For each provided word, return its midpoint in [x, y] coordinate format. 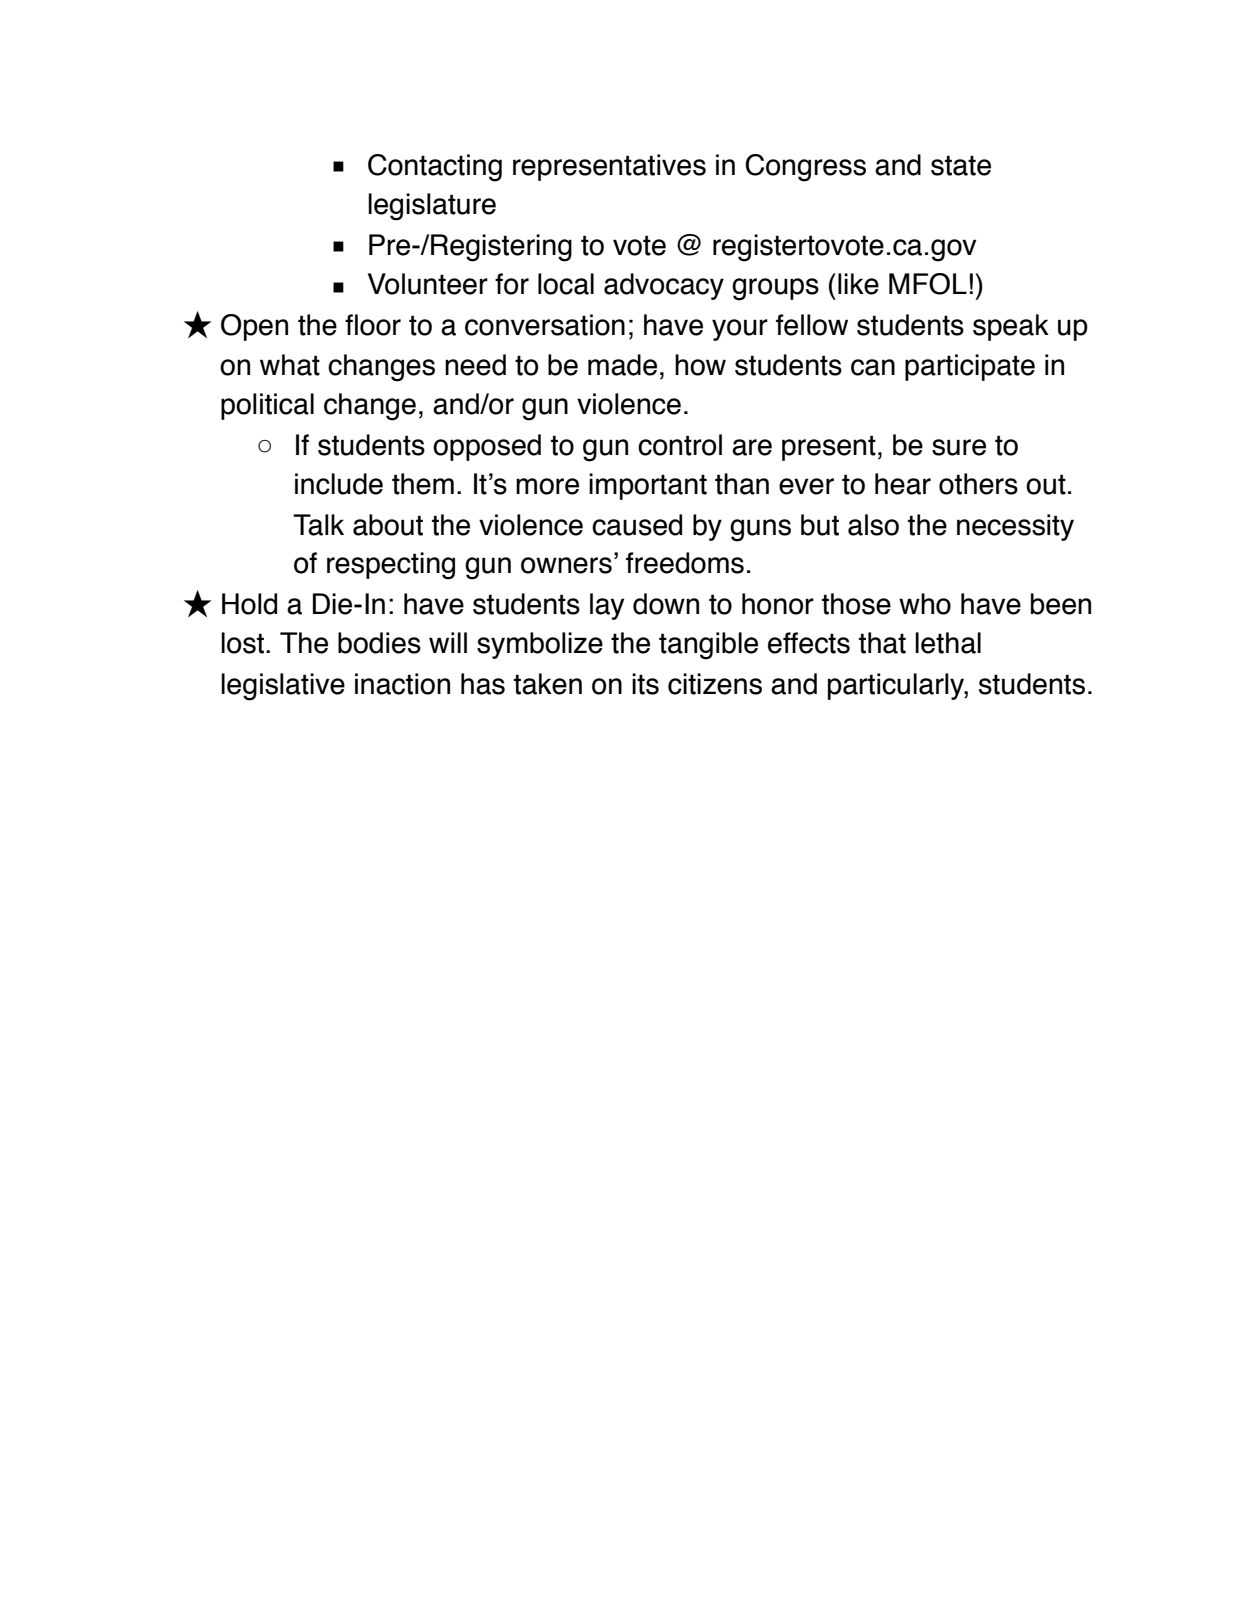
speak [1011, 327]
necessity [1015, 527]
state [961, 165]
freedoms [685, 563]
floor [373, 325]
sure [959, 447]
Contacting [435, 168]
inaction [402, 684]
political [267, 406]
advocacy [664, 286]
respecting [391, 566]
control [680, 445]
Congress [805, 168]
